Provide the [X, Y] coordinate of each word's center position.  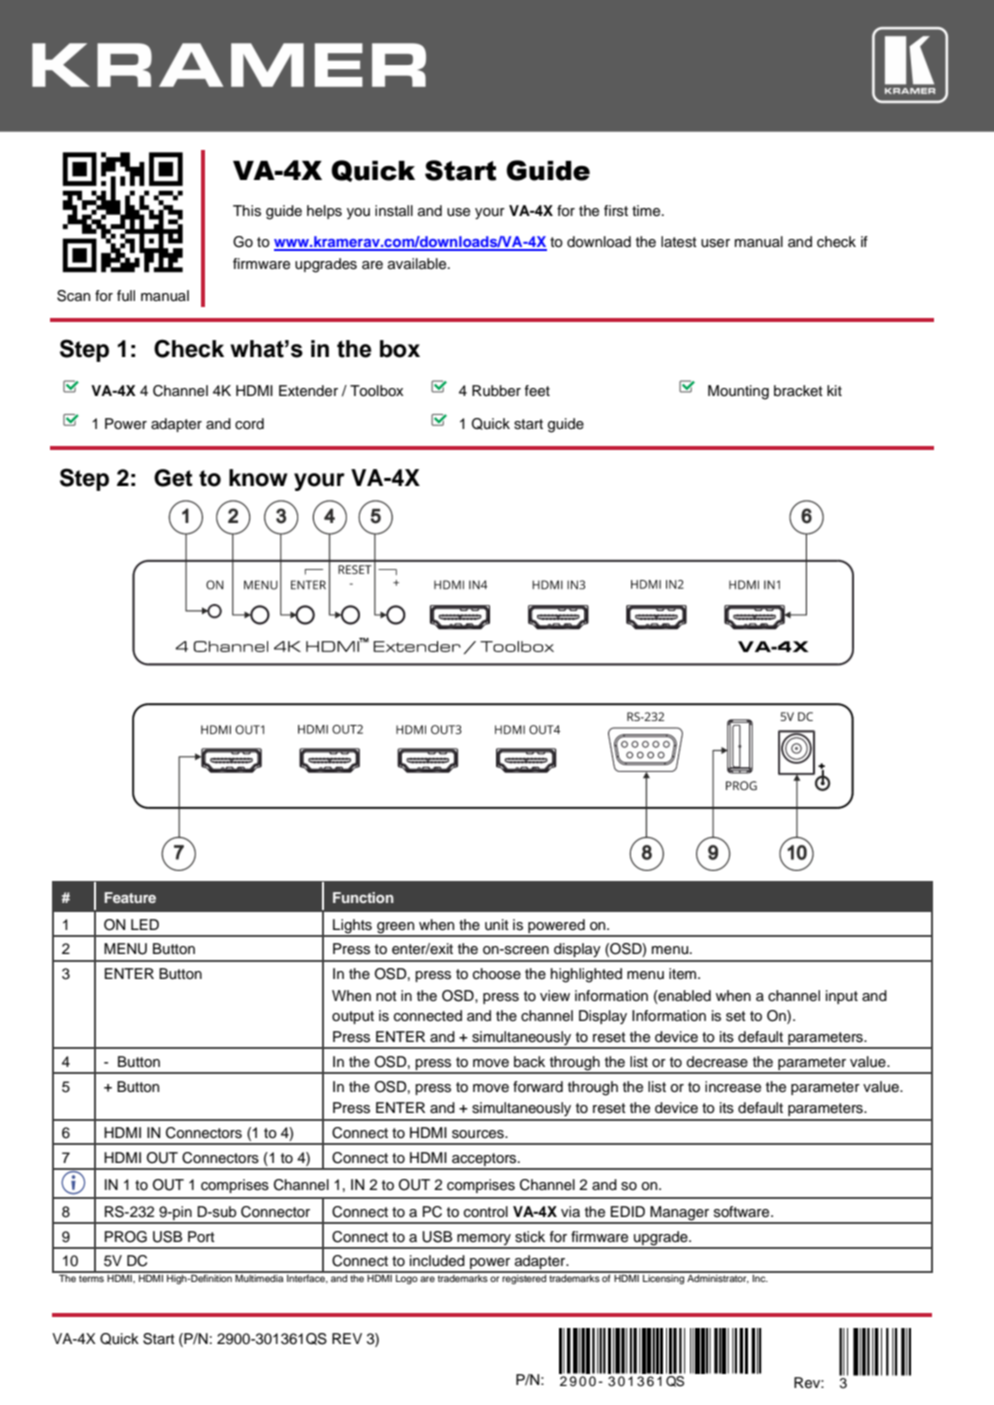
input [842, 997]
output [353, 1017]
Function [363, 897]
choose [497, 974]
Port [201, 1236]
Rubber [496, 391]
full [126, 295]
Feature [130, 897]
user [715, 243]
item [684, 974]
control [486, 1212]
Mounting [738, 392]
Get [173, 478]
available [418, 264]
